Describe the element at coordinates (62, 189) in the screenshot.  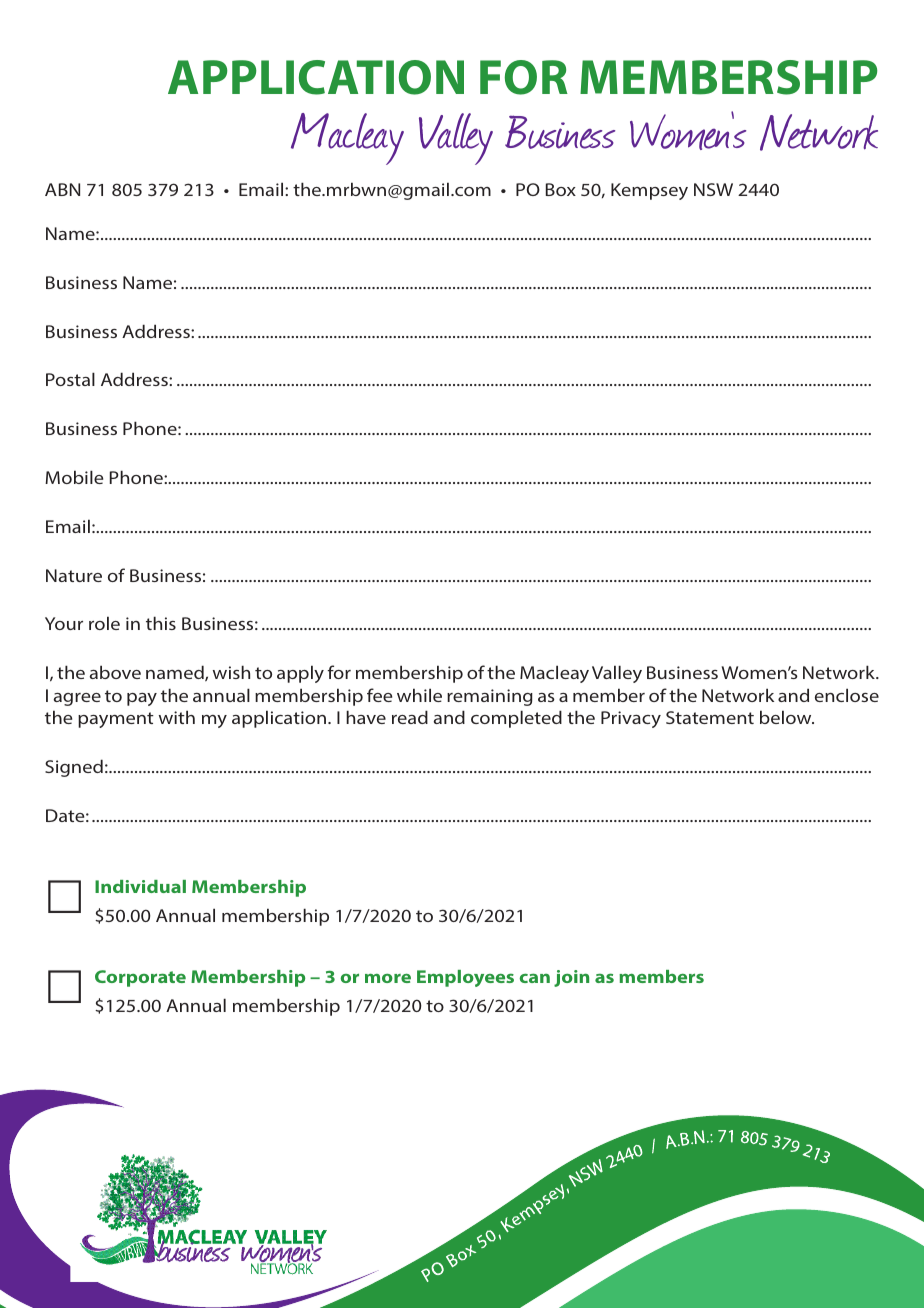
I see `ABN` at that location.
